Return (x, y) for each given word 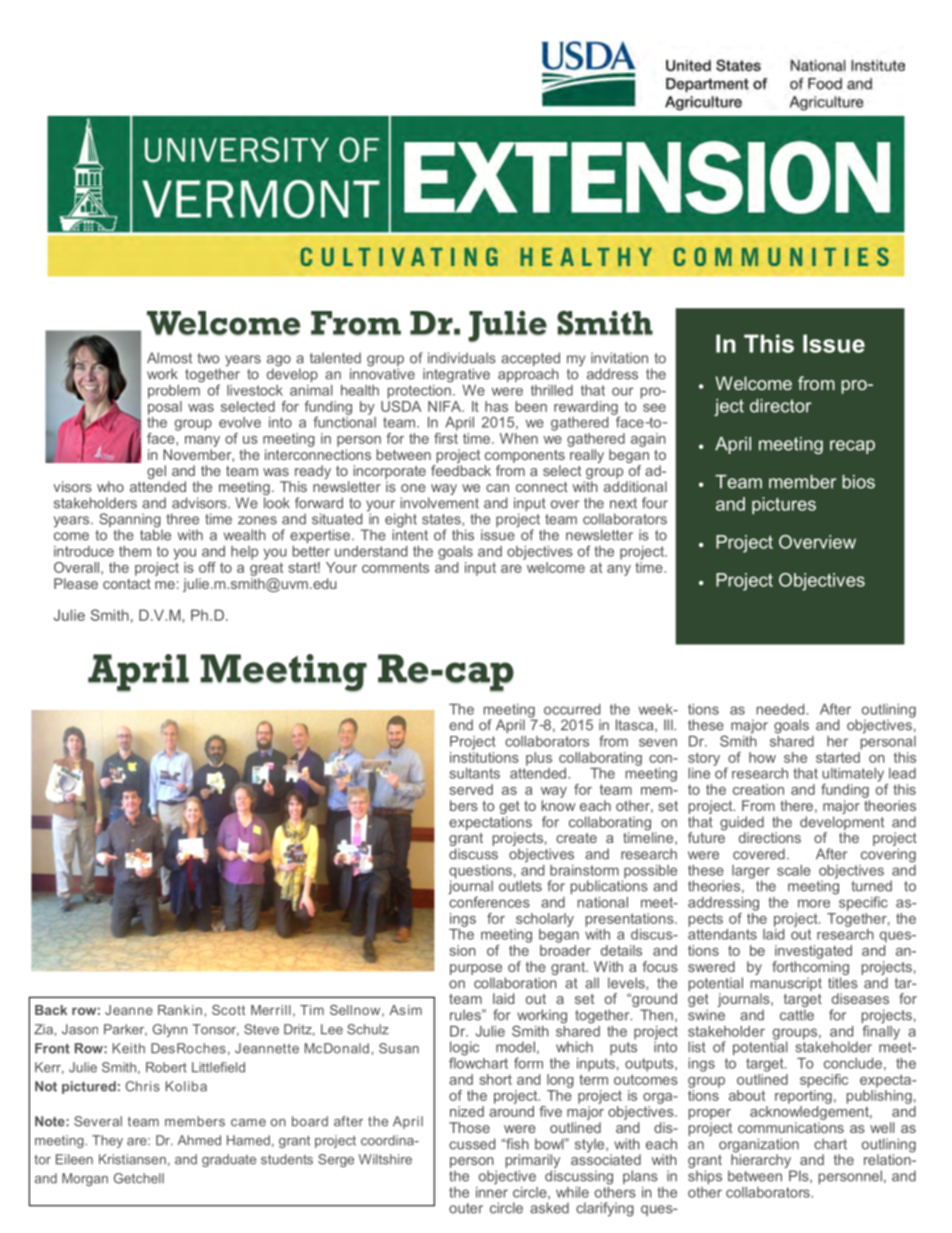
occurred (572, 709)
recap (852, 447)
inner (492, 1191)
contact (127, 584)
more (814, 903)
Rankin (180, 1010)
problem (175, 390)
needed (782, 709)
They (107, 1141)
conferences (489, 901)
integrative (456, 375)
